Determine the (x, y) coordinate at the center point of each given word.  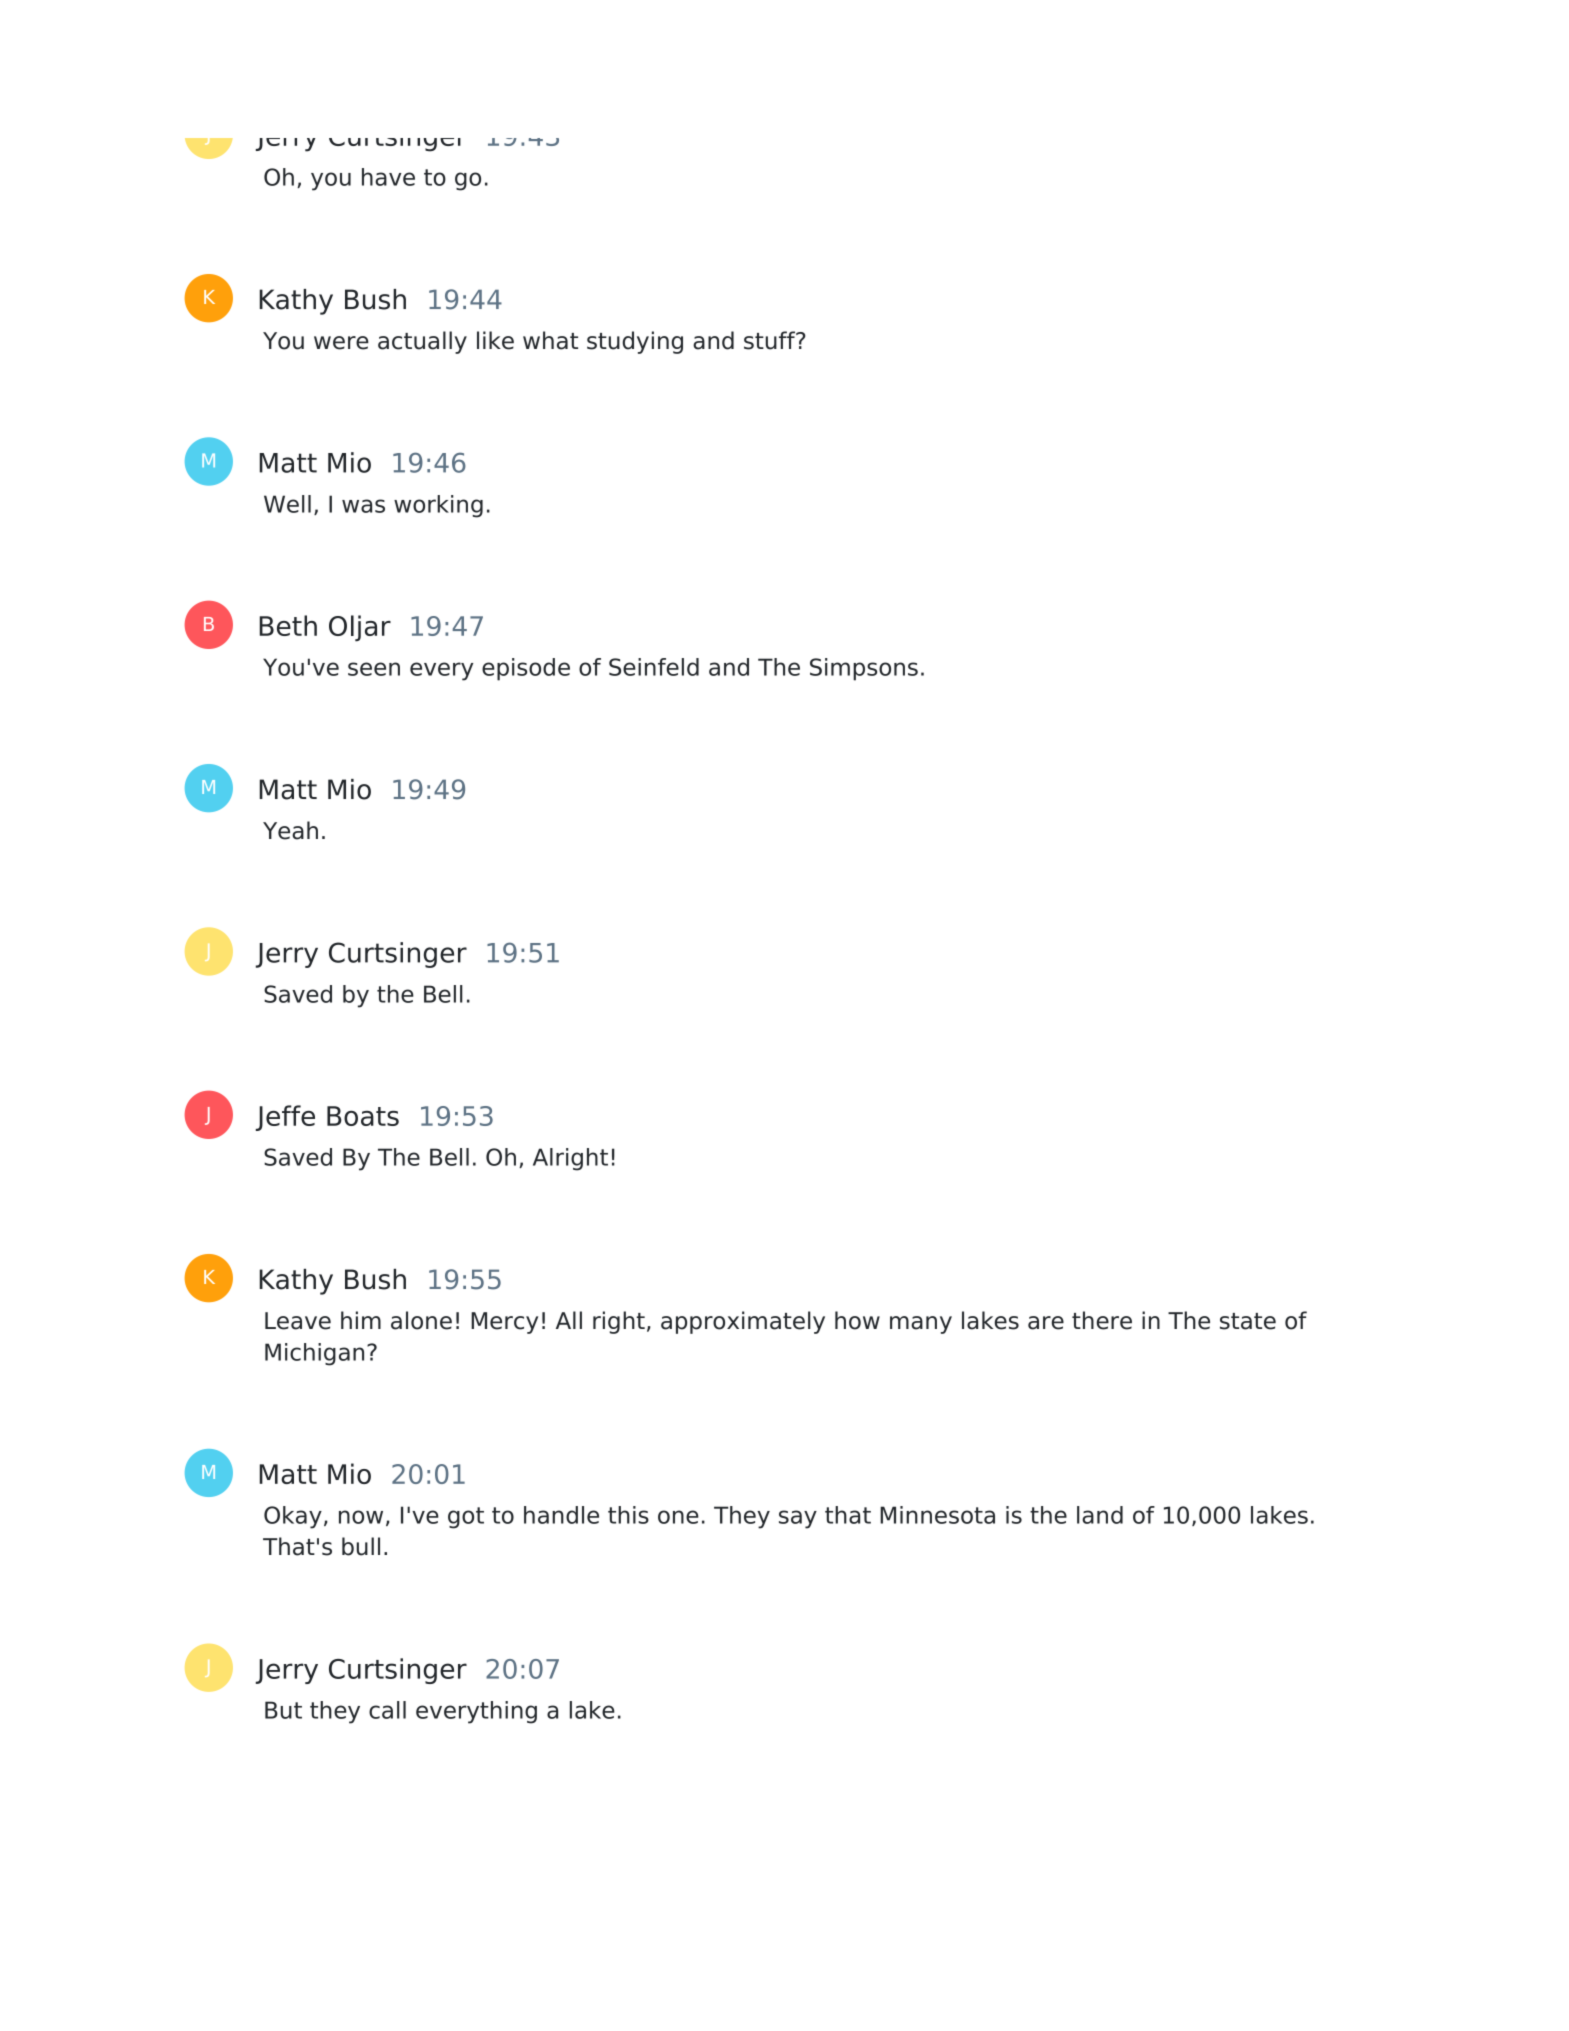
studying (635, 342)
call (387, 1710)
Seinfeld (654, 667)
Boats (363, 1116)
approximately (743, 1322)
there (1102, 1320)
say (798, 1519)
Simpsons (864, 669)
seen (374, 669)
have (388, 177)
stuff (771, 340)
